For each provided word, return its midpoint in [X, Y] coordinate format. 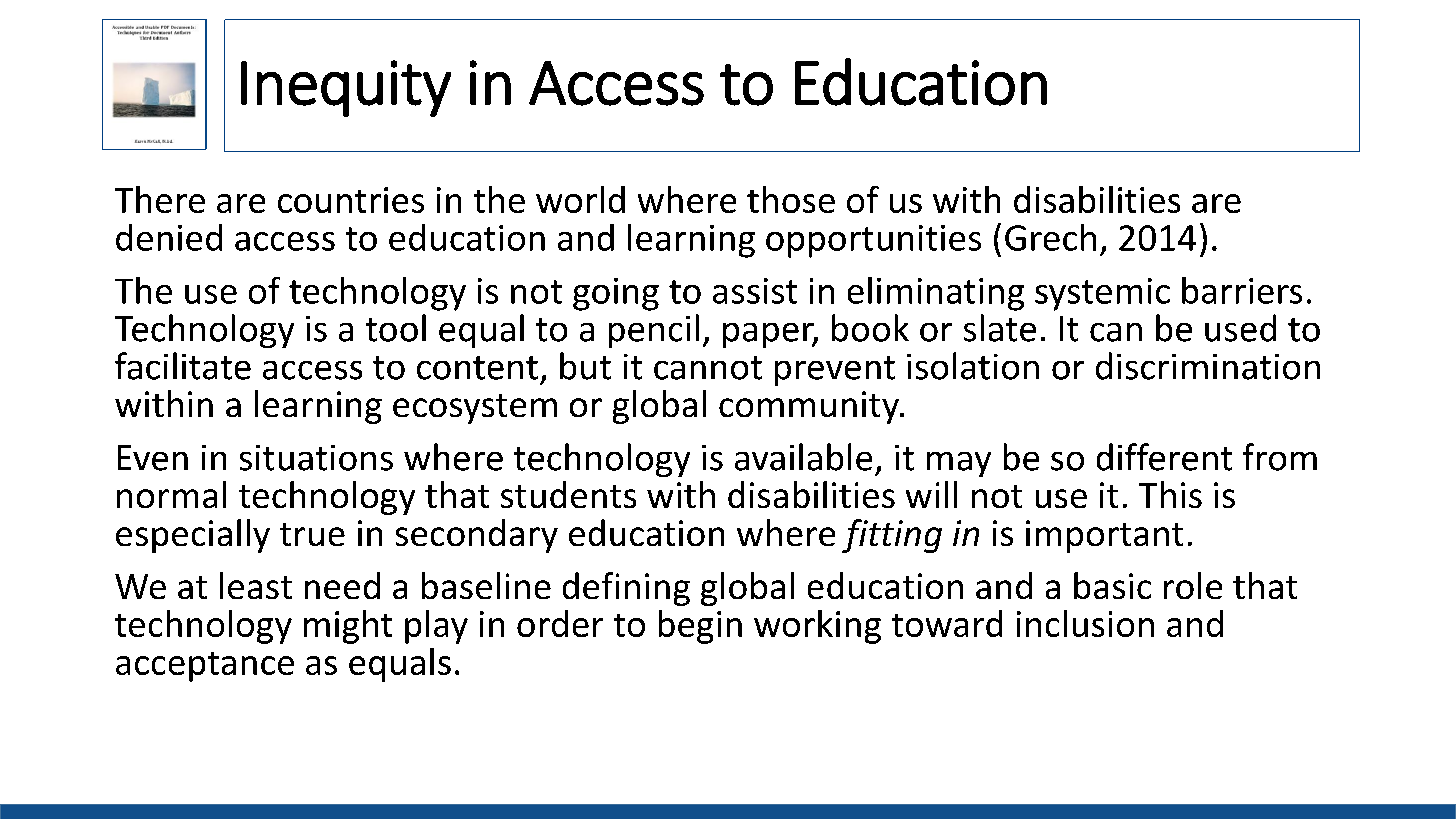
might [348, 627]
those [791, 199]
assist [755, 291]
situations [316, 458]
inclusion [1085, 623]
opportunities [873, 241]
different [1164, 457]
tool [396, 328]
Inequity [346, 88]
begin [700, 627]
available [803, 457]
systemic [1102, 294]
